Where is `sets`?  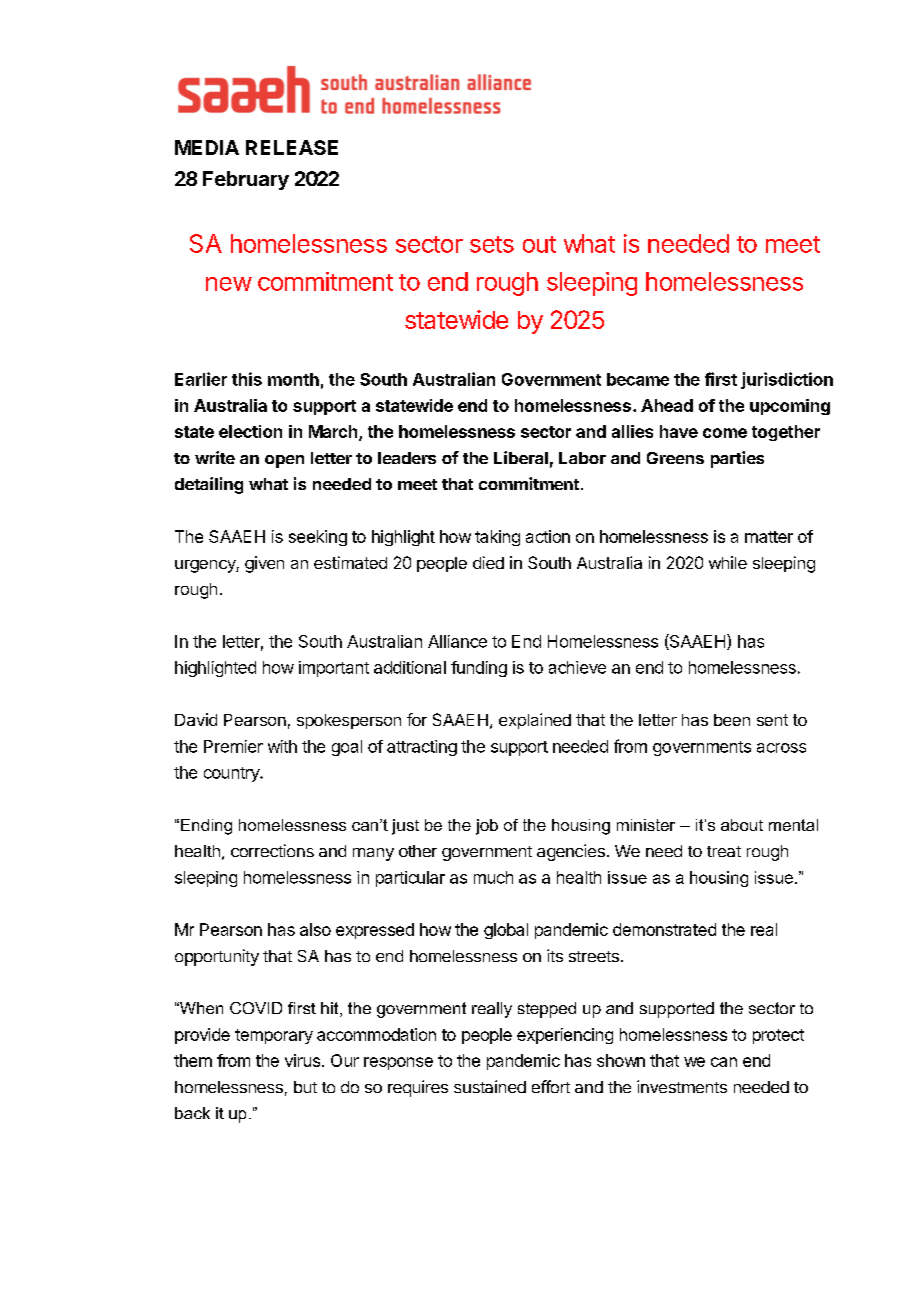 sets is located at coordinates (492, 244).
